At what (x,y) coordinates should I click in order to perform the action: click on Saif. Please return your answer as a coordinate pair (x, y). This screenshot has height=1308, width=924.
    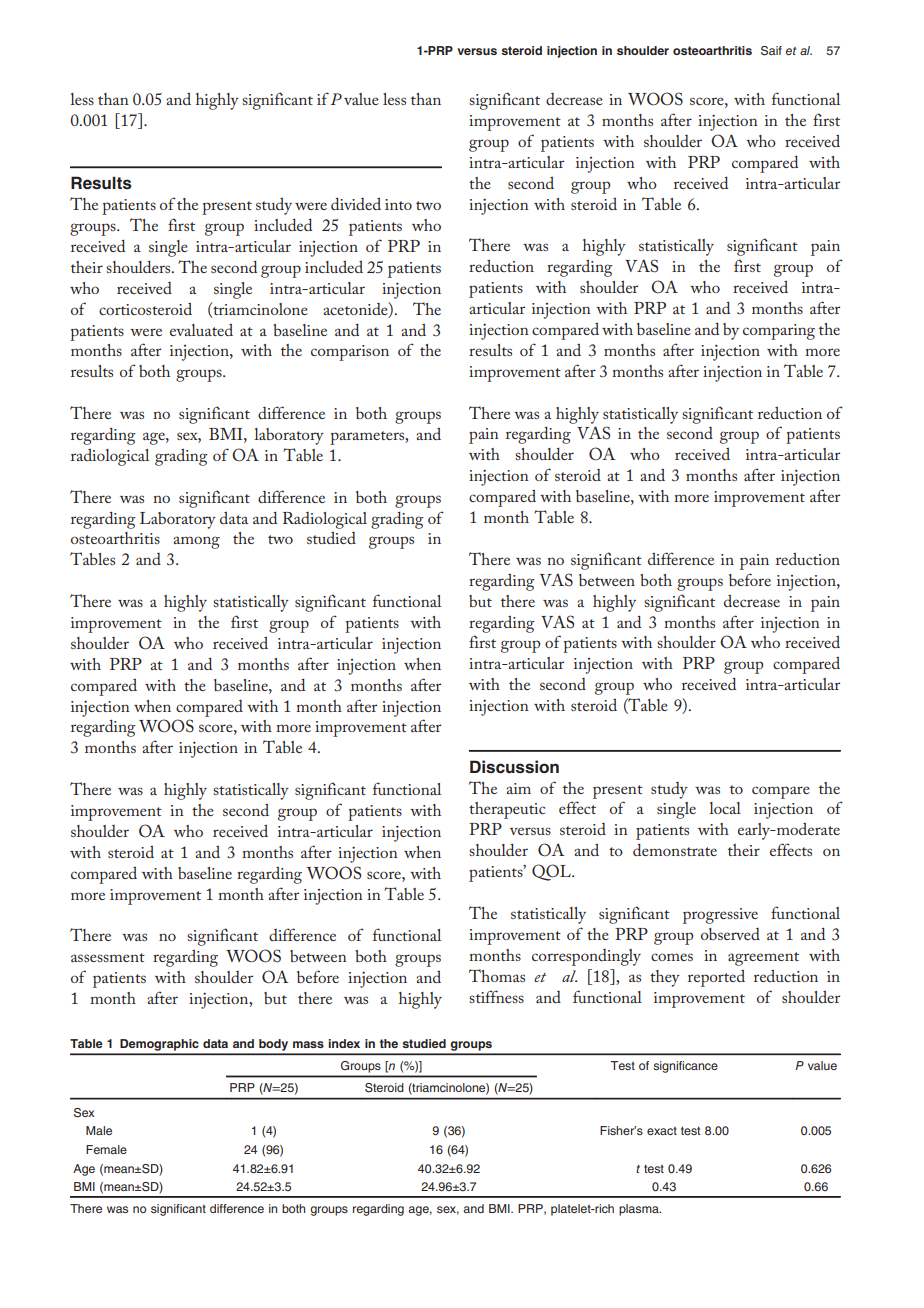
    Looking at the image, I should click on (771, 51).
